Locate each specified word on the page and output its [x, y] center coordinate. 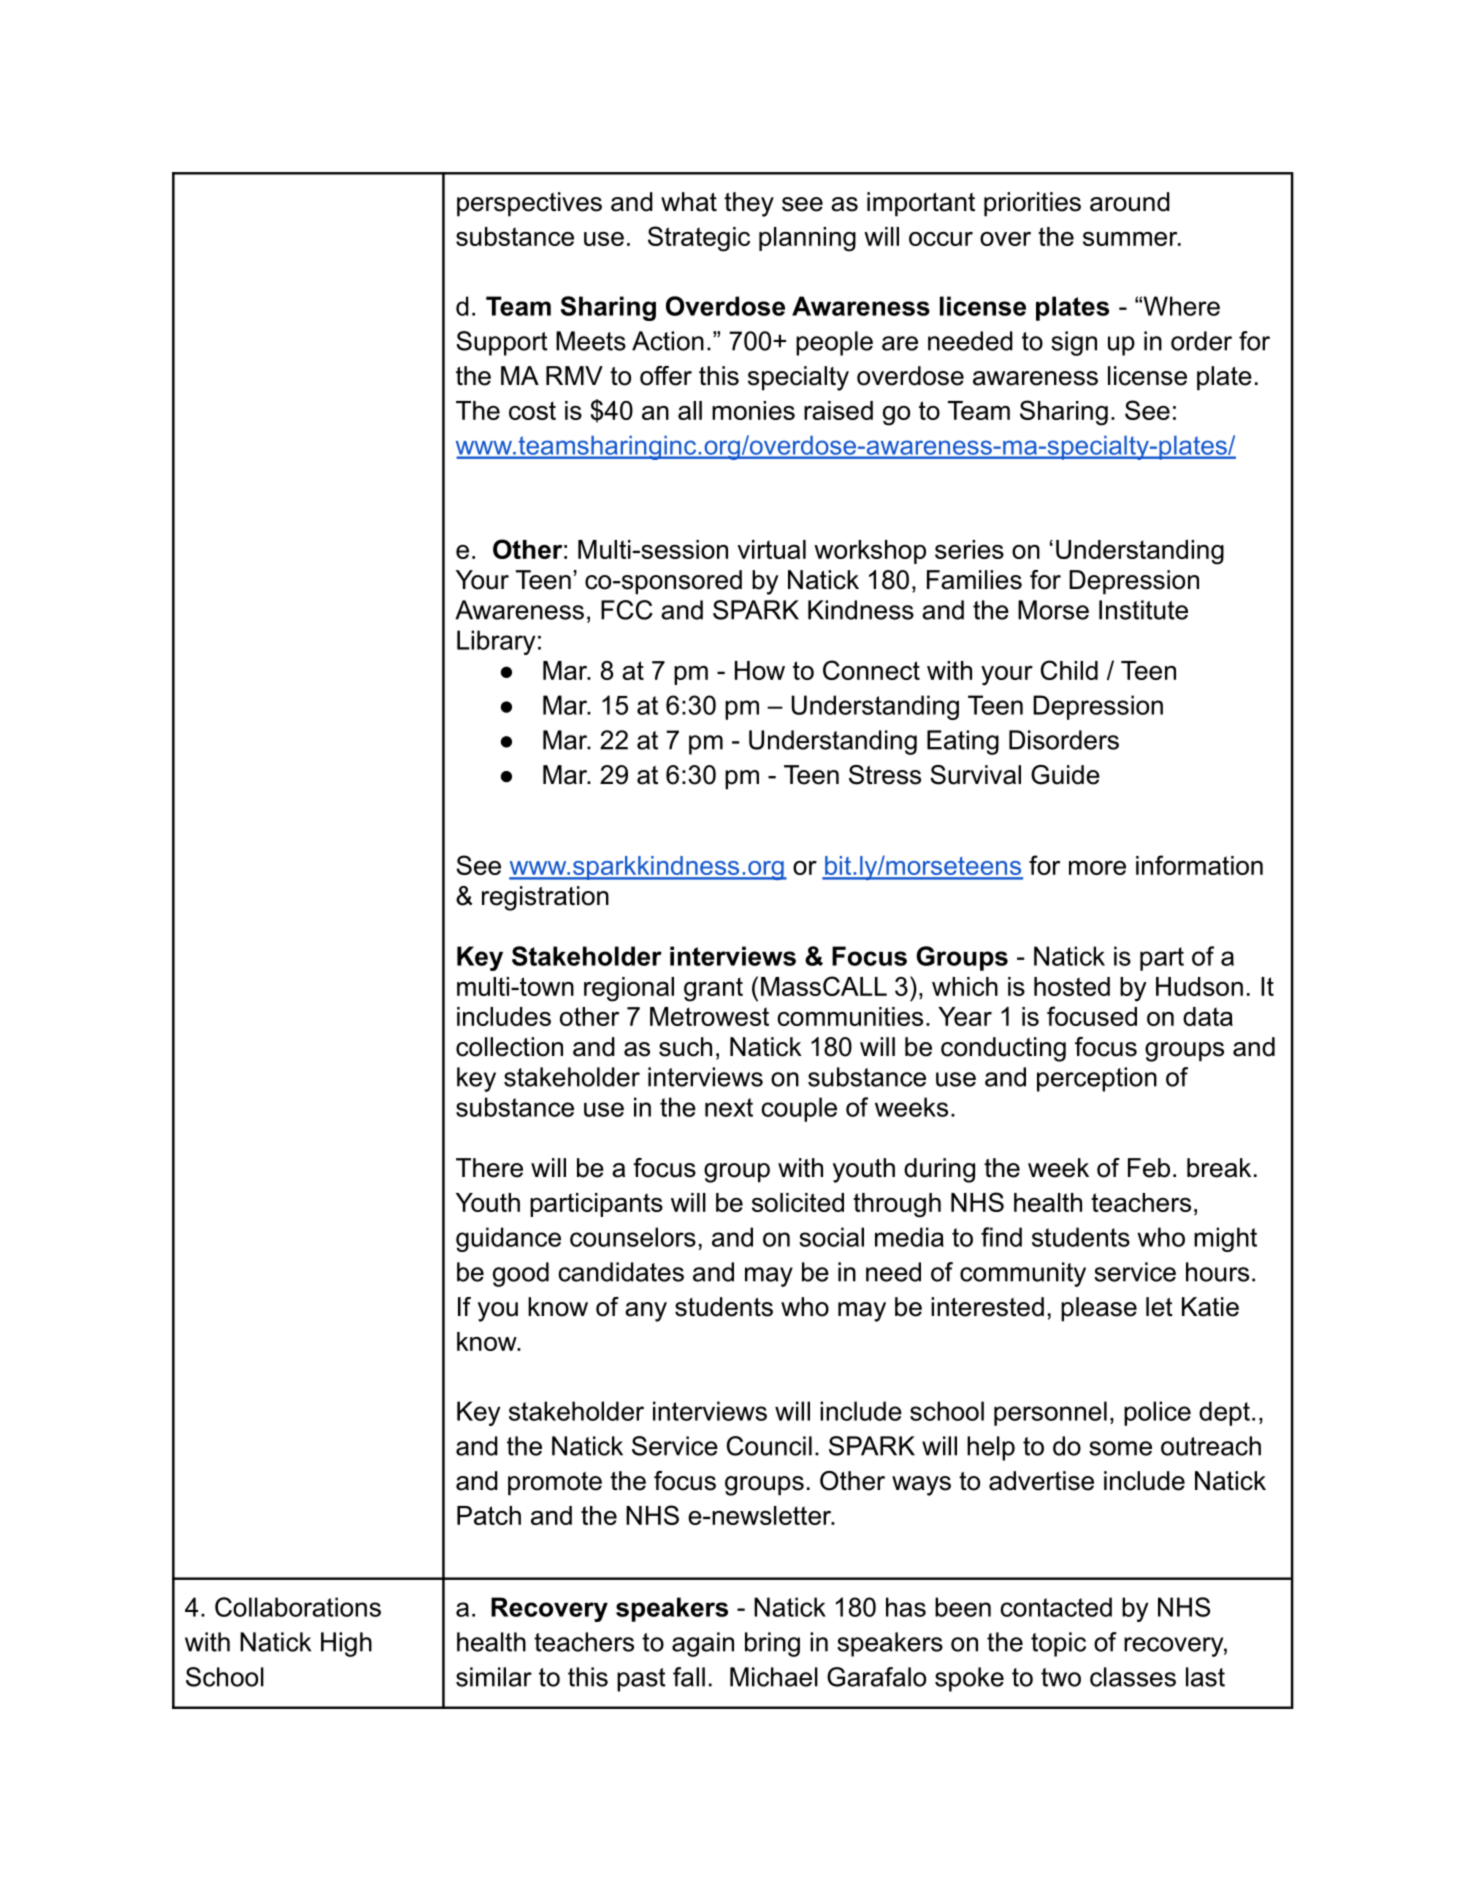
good [521, 1274]
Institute [1143, 610]
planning [807, 239]
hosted [1072, 986]
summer [1131, 239]
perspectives [529, 204]
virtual [771, 549]
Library [496, 642]
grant [713, 989]
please [1099, 1309]
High [346, 1644]
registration [545, 898]
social [831, 1237]
